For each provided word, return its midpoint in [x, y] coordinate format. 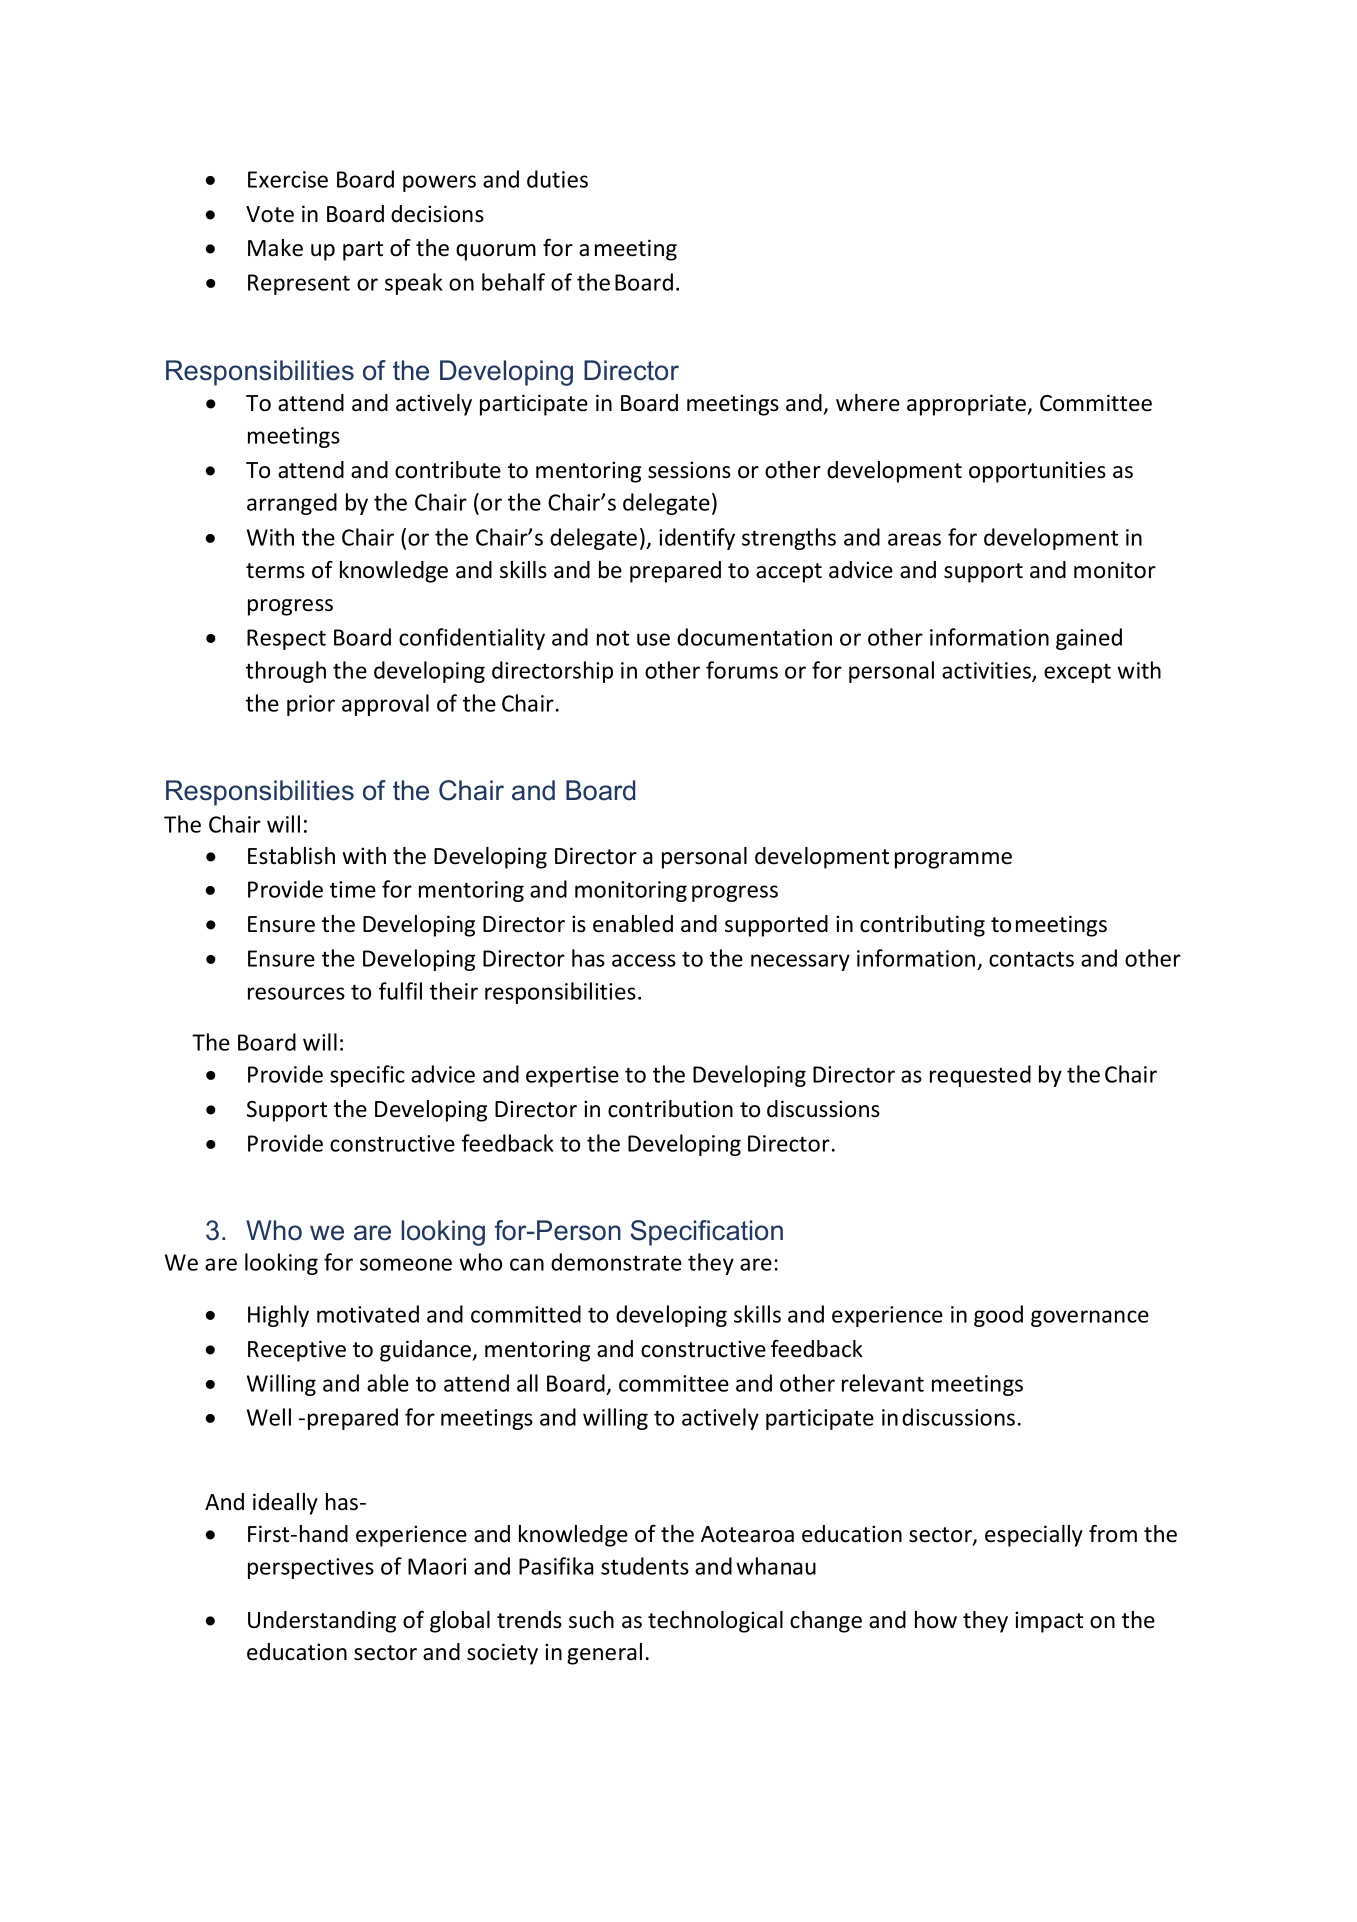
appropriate [967, 405]
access [644, 960]
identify [697, 539]
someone [406, 1264]
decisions [437, 214]
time [353, 889]
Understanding [322, 1622]
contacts [1031, 959]
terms [275, 571]
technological [715, 1622]
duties [557, 179]
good [998, 1316]
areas [914, 539]
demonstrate [616, 1262]
